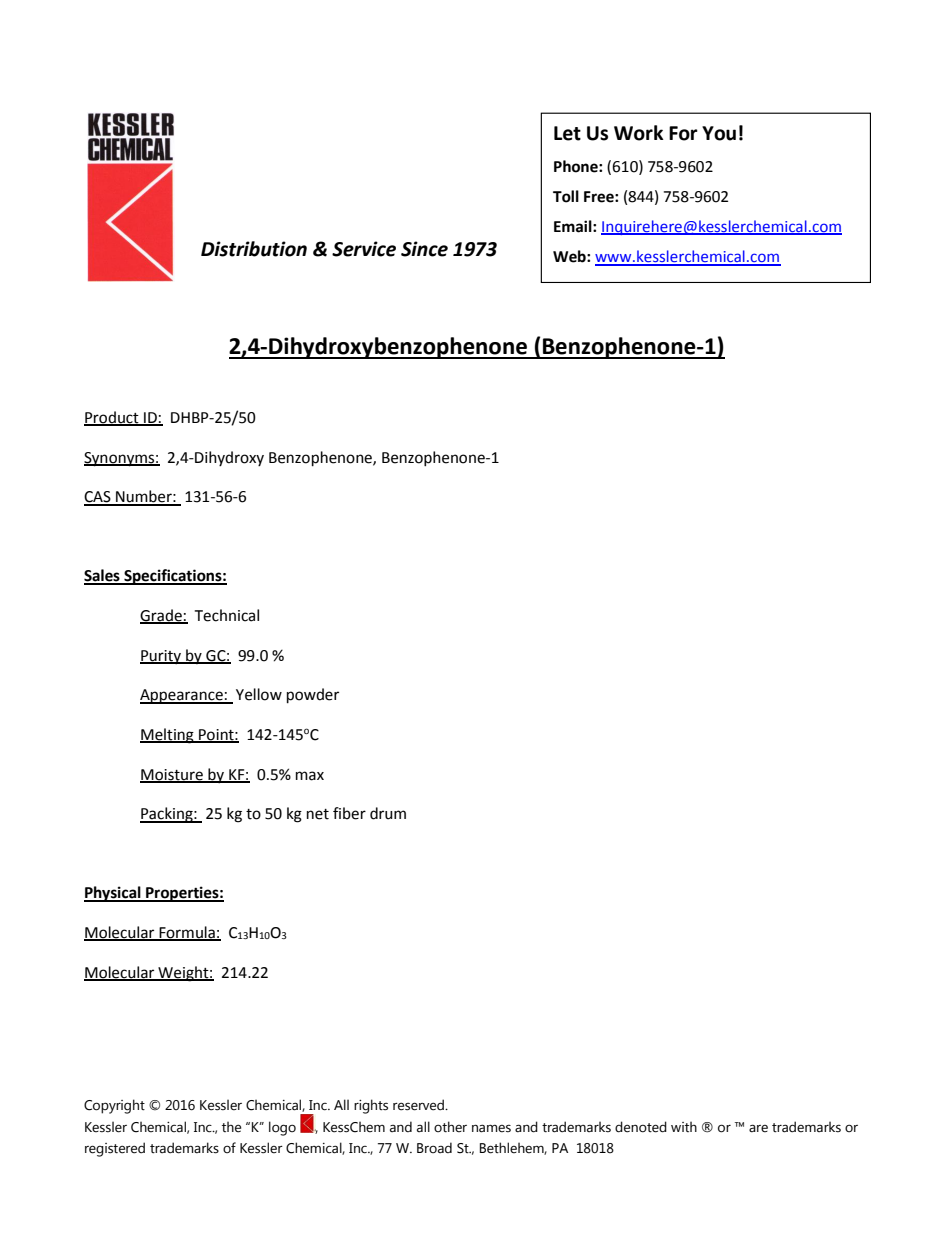  Describe the element at coordinates (388, 813) in the screenshot. I see `drum` at that location.
